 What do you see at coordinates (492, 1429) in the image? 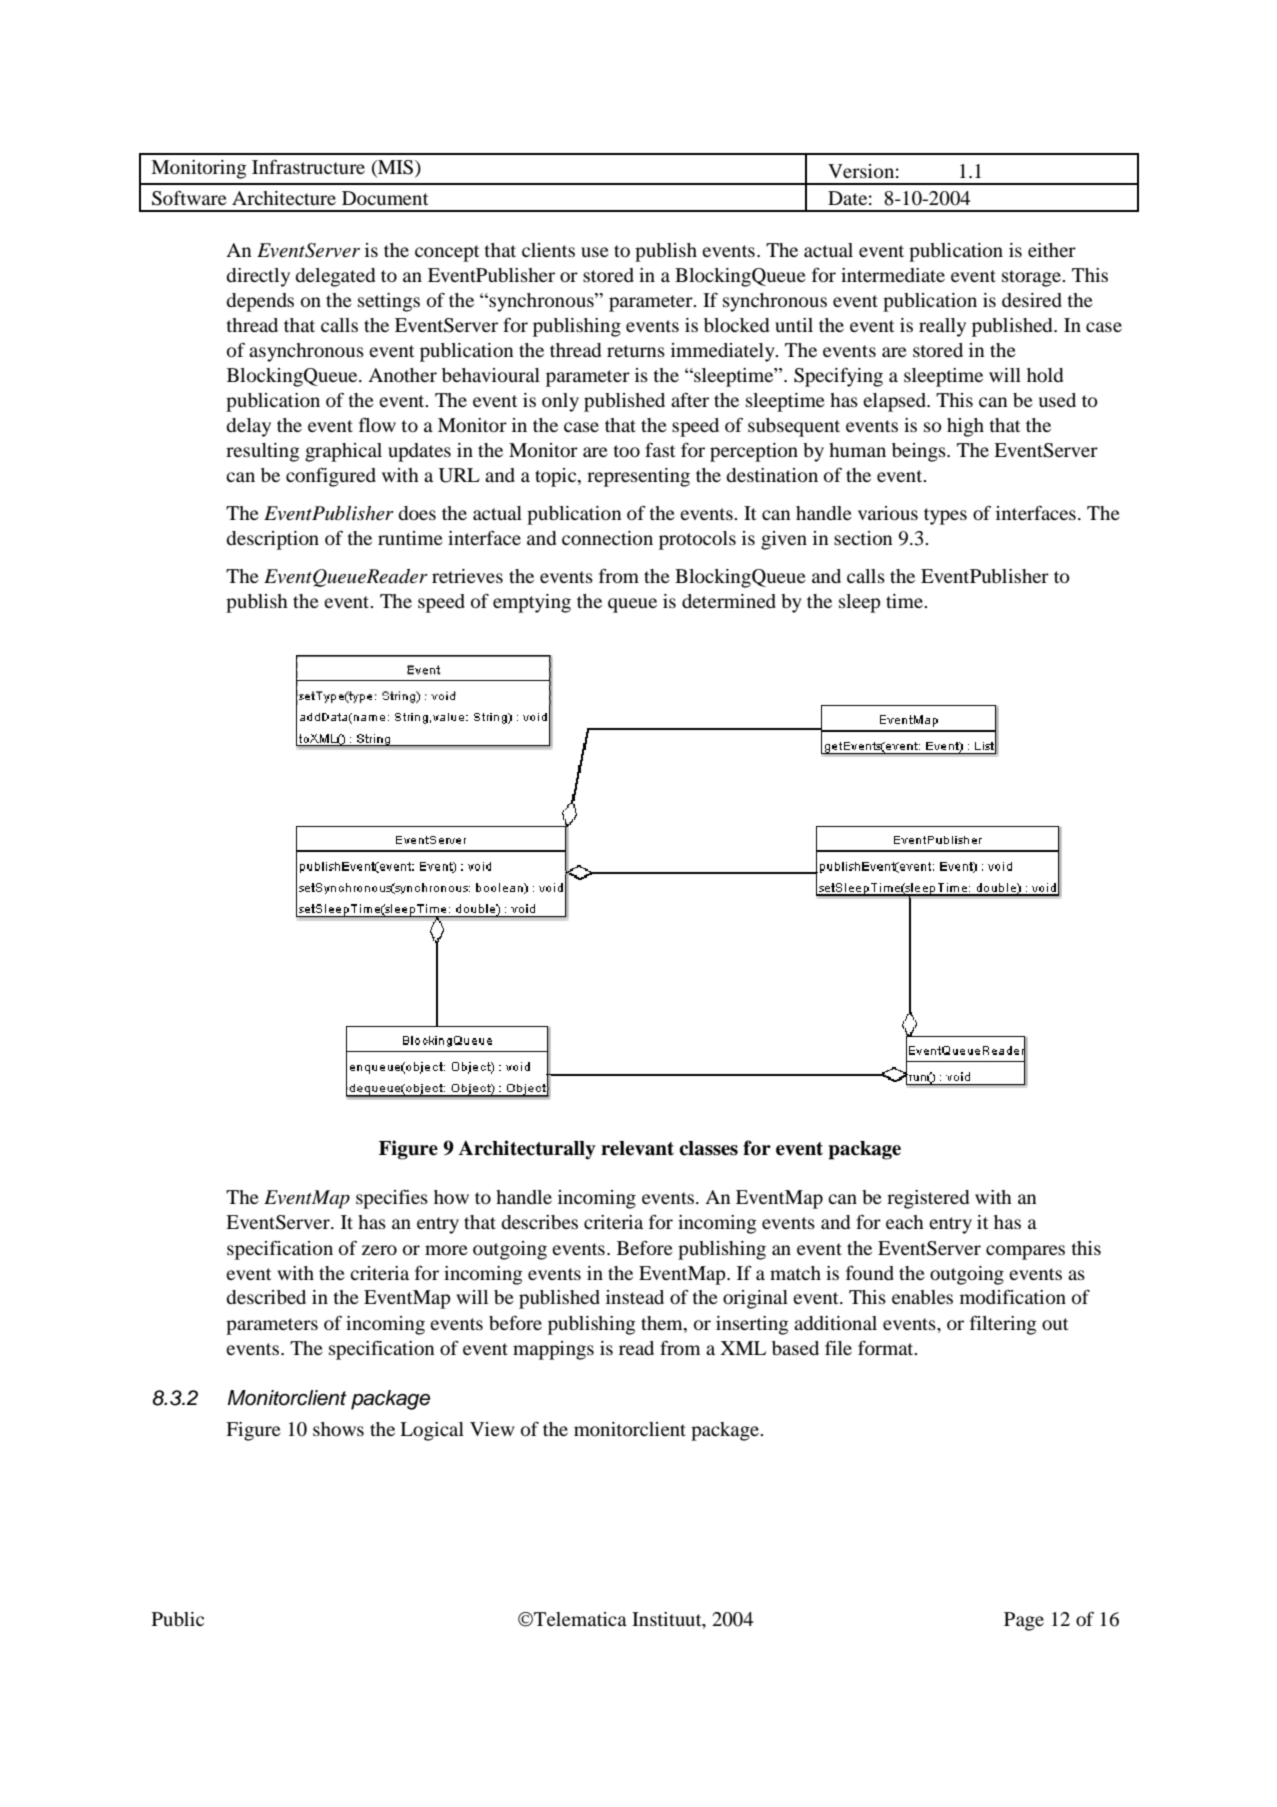
I see `View` at bounding box center [492, 1429].
